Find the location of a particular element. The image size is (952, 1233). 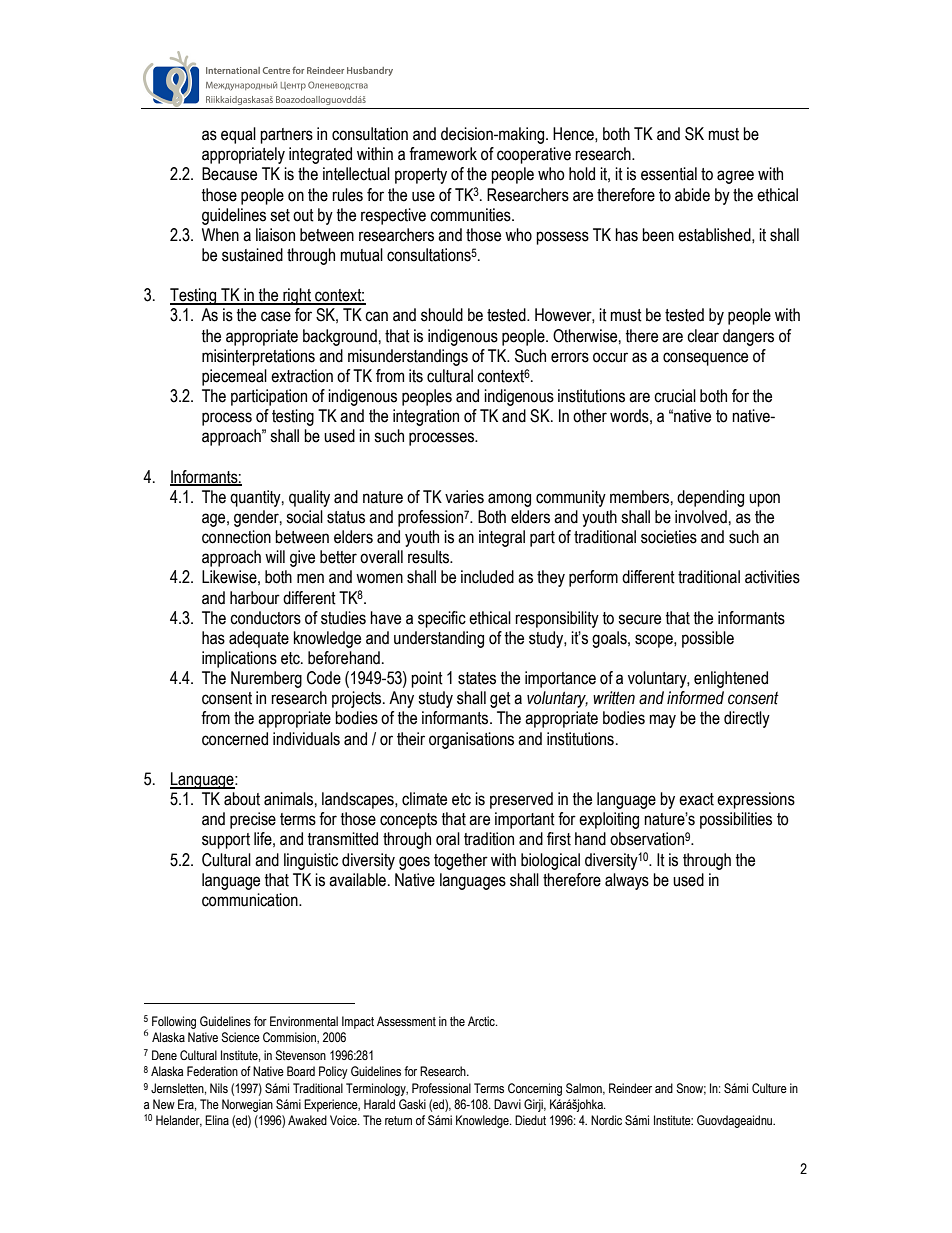

connection is located at coordinates (236, 537).
